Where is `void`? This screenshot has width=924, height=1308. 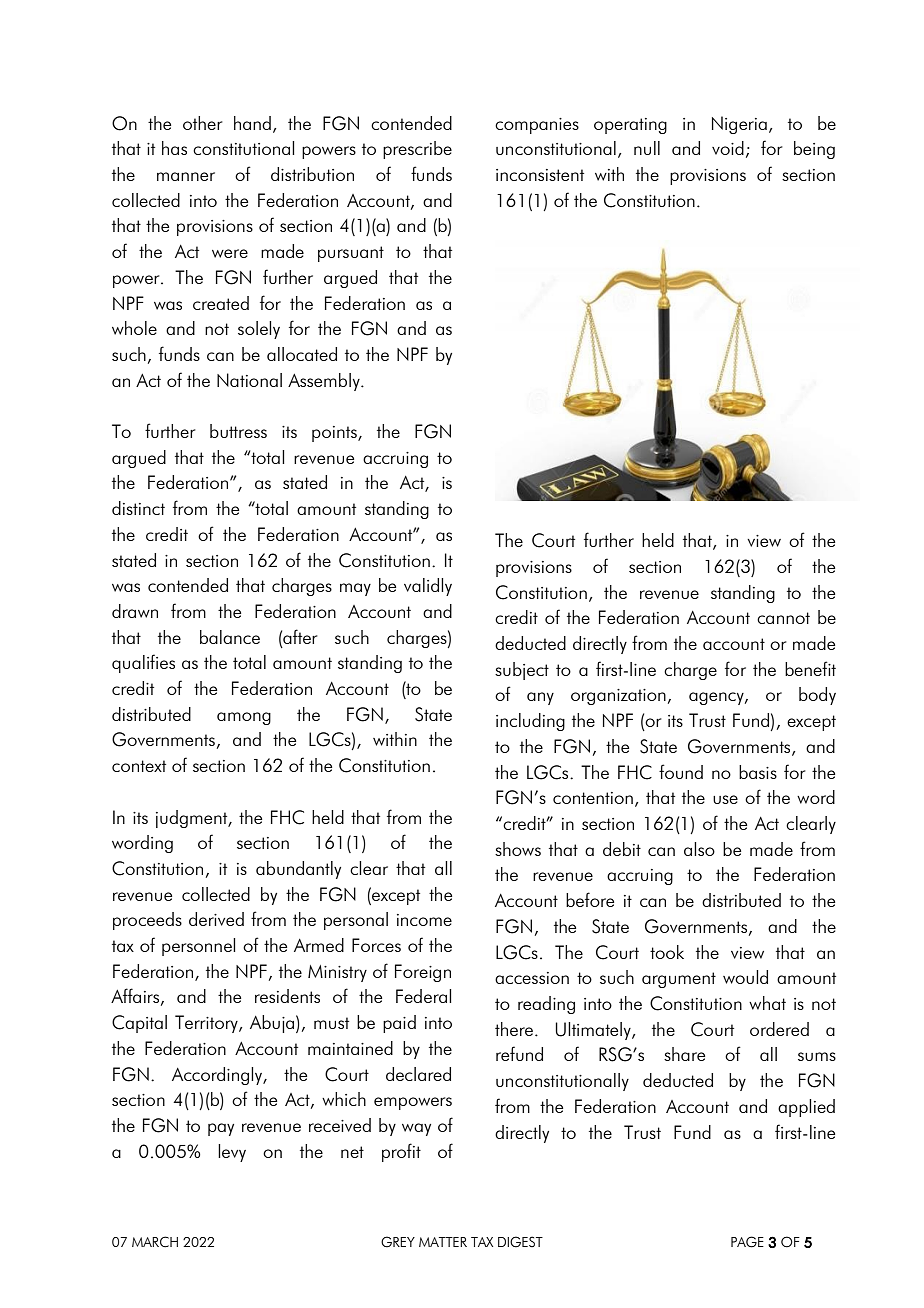 void is located at coordinates (728, 148).
